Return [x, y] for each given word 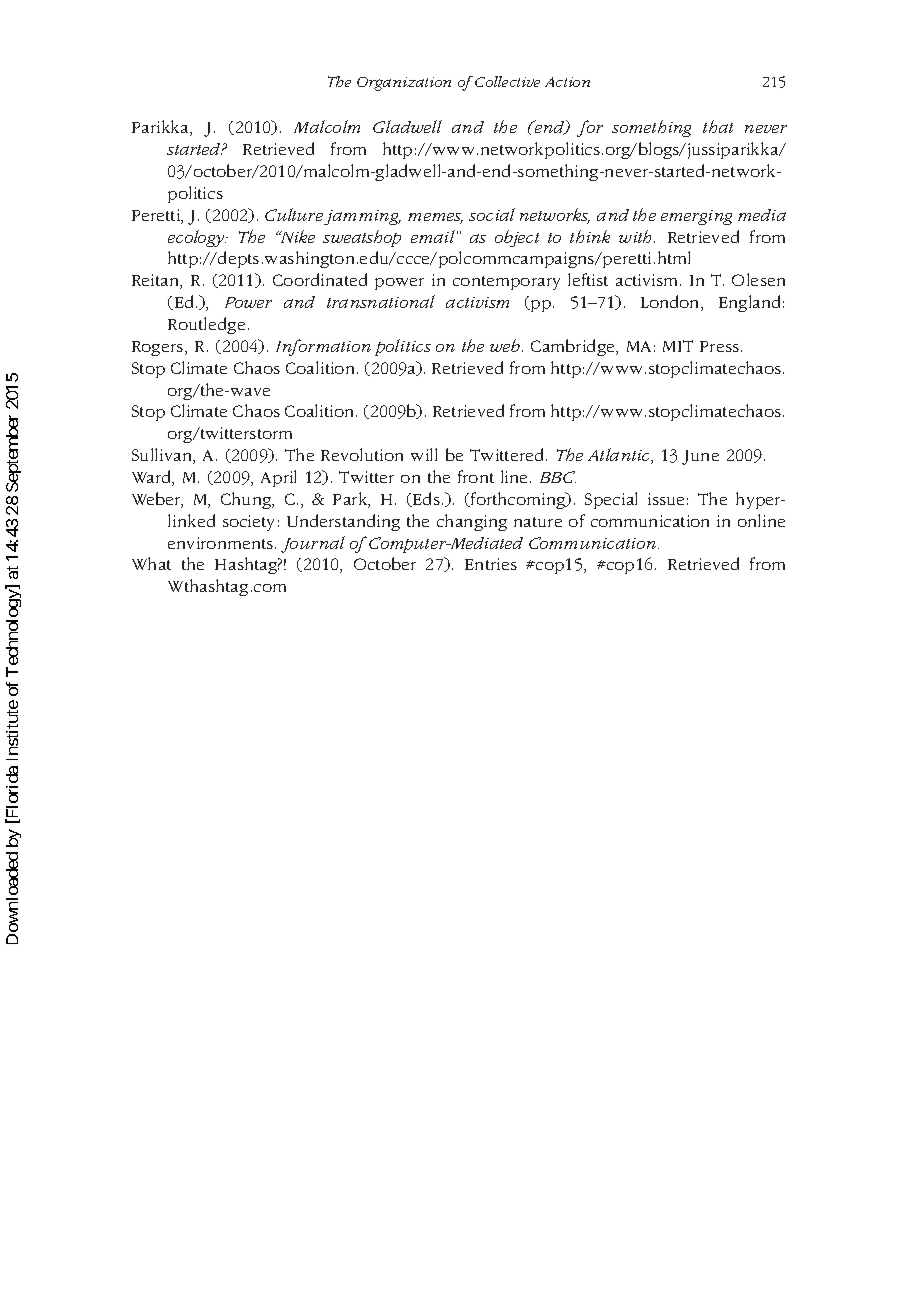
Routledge [206, 325]
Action [567, 82]
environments [222, 543]
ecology [197, 238]
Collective [507, 81]
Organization [404, 84]
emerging [696, 217]
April [278, 478]
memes [435, 218]
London [671, 303]
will [424, 454]
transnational [381, 301]
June [700, 457]
